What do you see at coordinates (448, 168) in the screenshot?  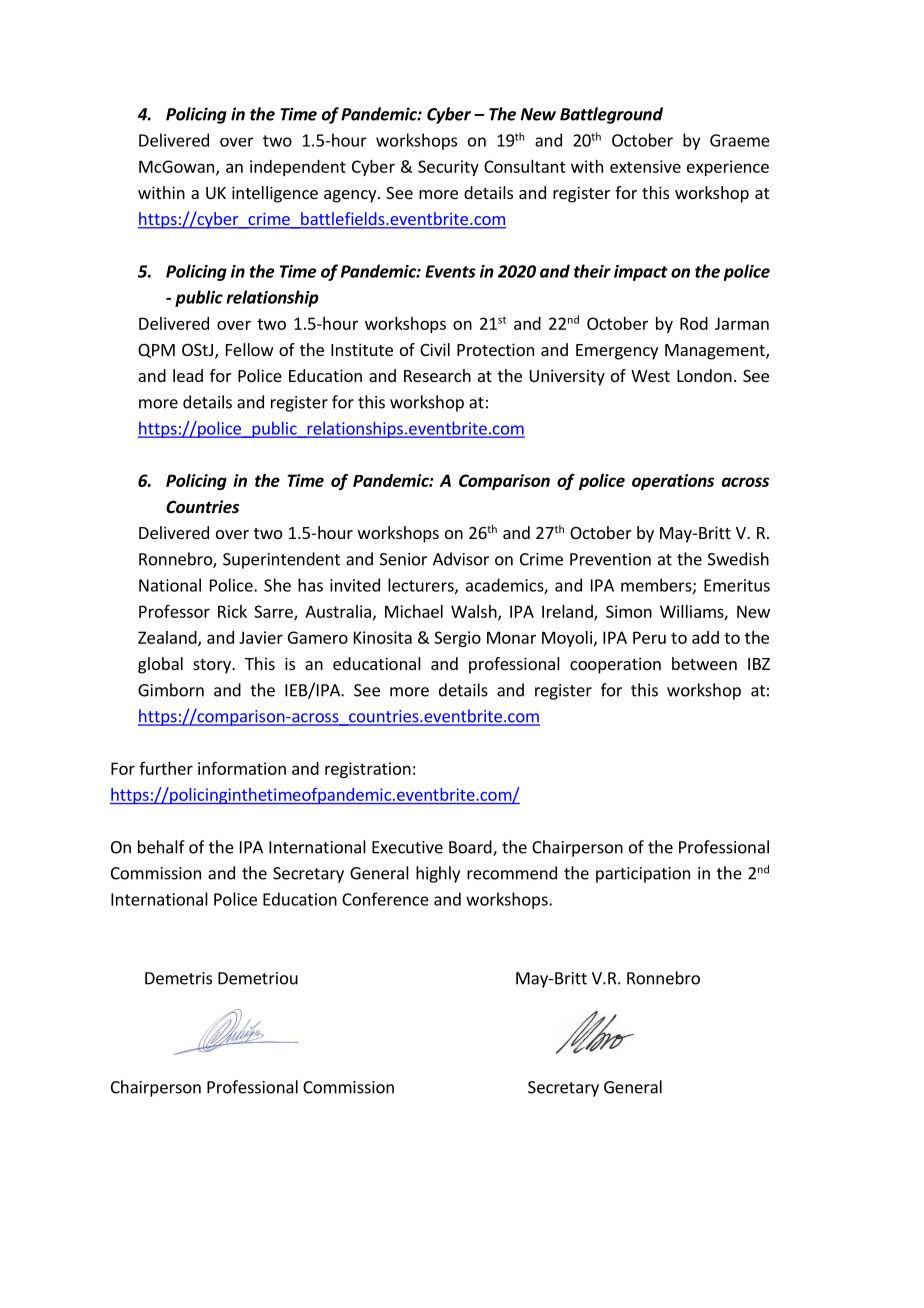 I see `Security` at bounding box center [448, 168].
